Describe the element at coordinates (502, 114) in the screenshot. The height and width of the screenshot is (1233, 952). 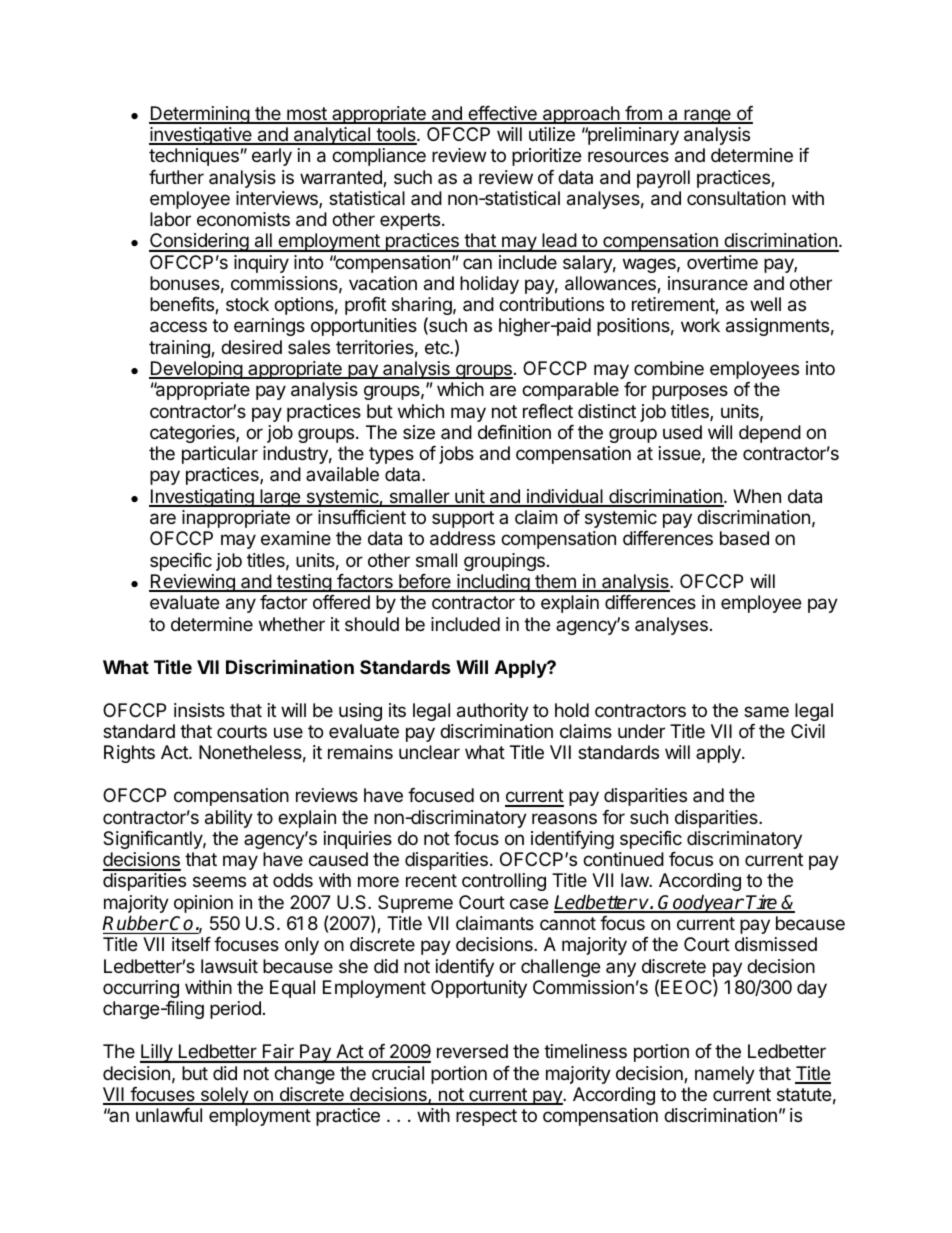
I see `effective` at that location.
